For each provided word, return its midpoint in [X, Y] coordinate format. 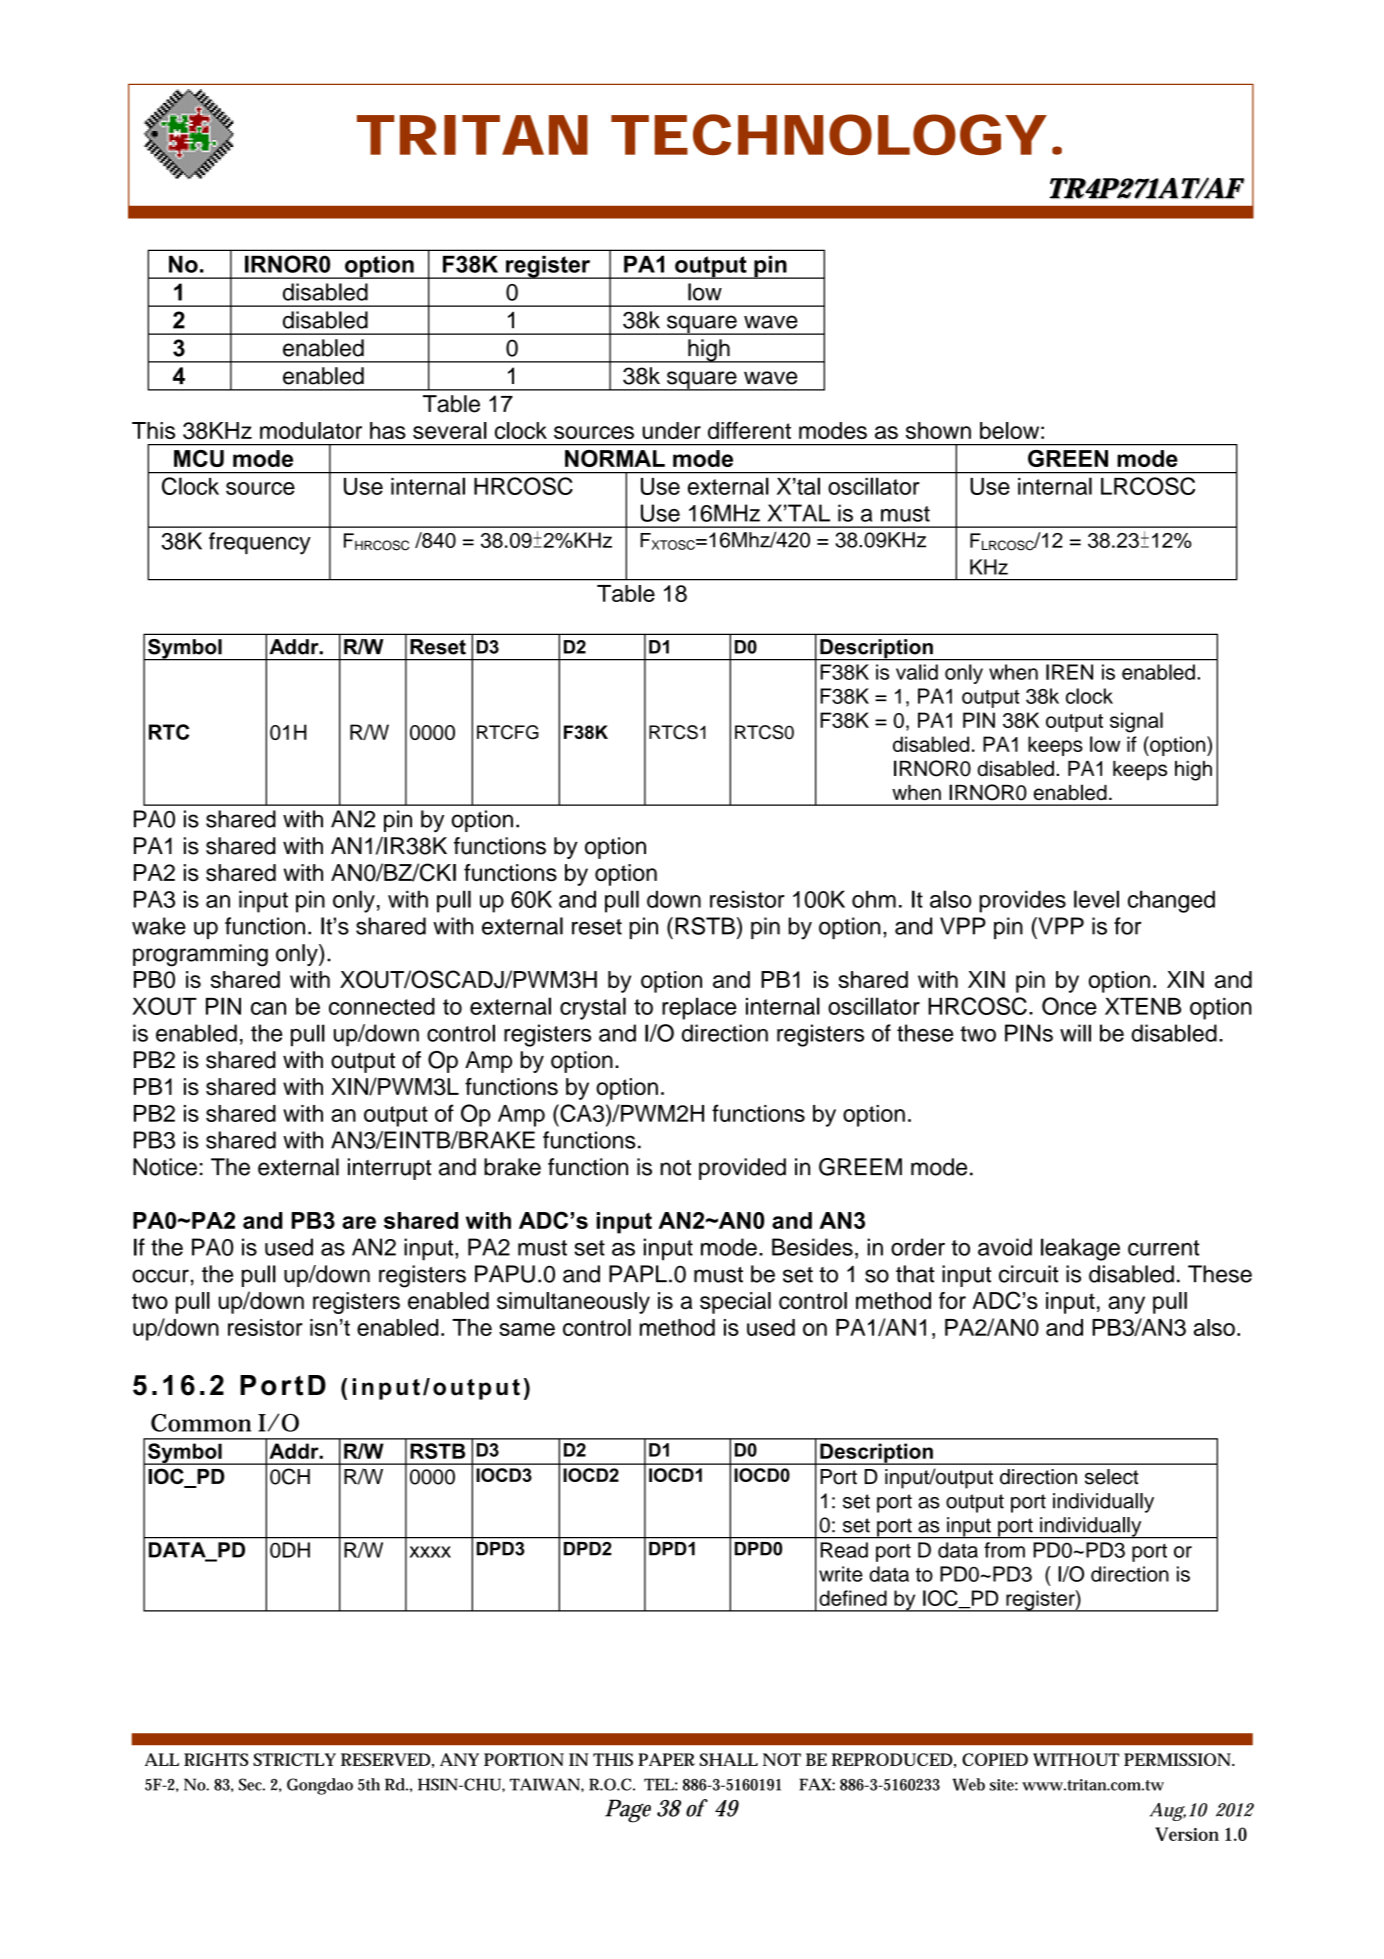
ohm [874, 899]
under [672, 430]
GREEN [1068, 458]
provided [742, 1169]
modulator [311, 430]
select [1112, 1477]
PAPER [666, 1759]
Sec [250, 1784]
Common [201, 1423]
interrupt [389, 1169]
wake [159, 926]
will [1075, 1033]
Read [844, 1550]
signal [1136, 722]
